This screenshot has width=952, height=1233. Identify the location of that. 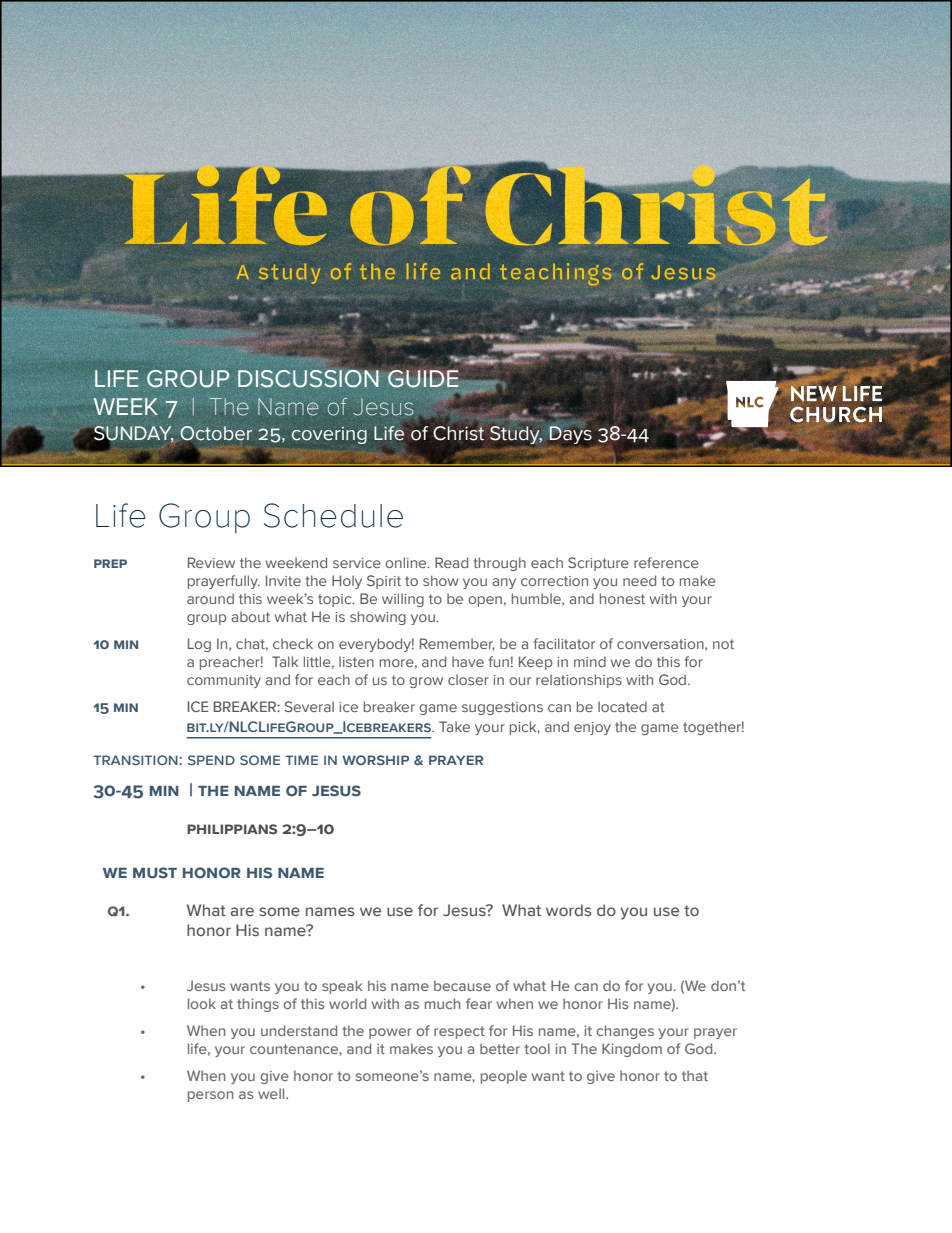
(695, 1075).
